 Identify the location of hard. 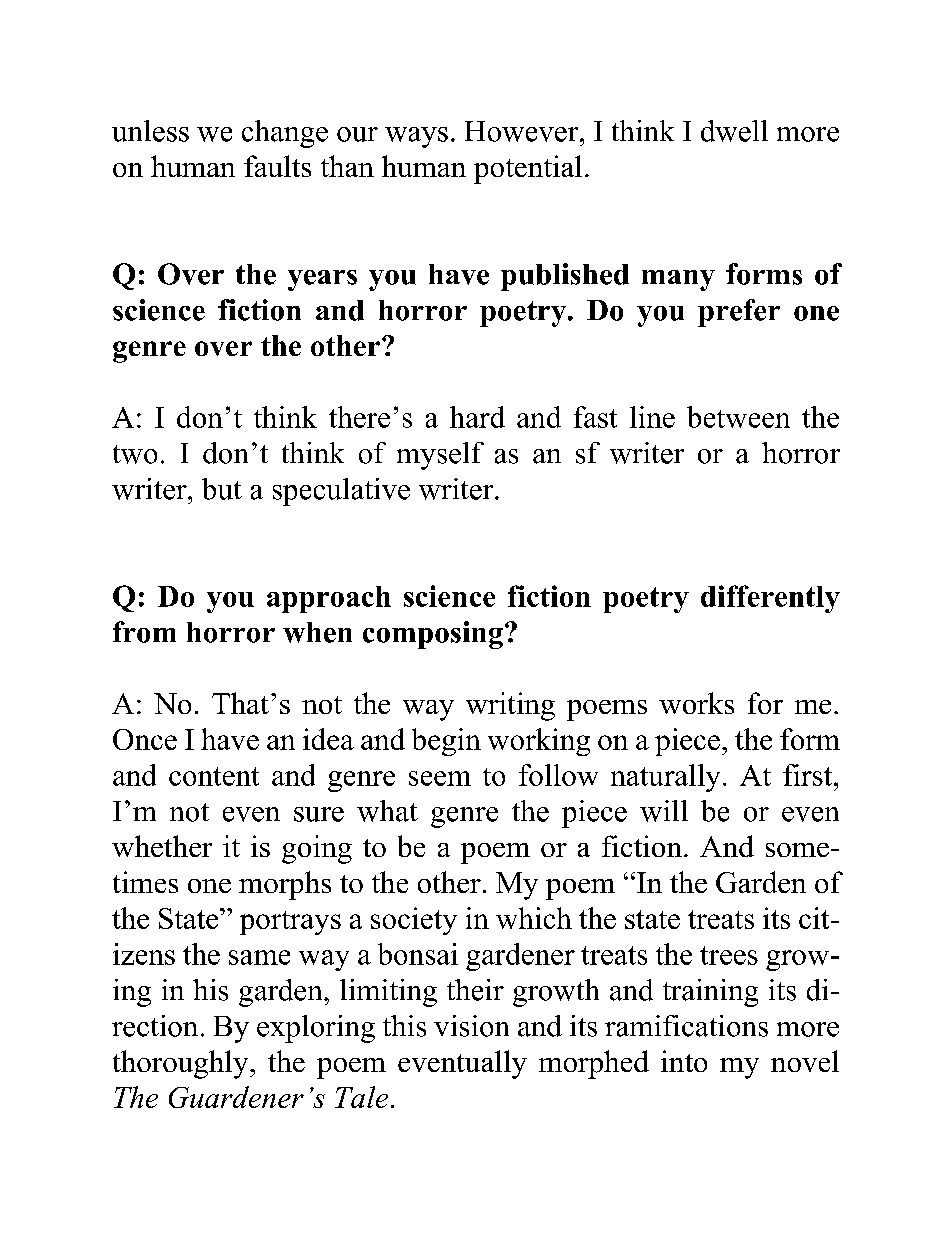
(477, 417).
